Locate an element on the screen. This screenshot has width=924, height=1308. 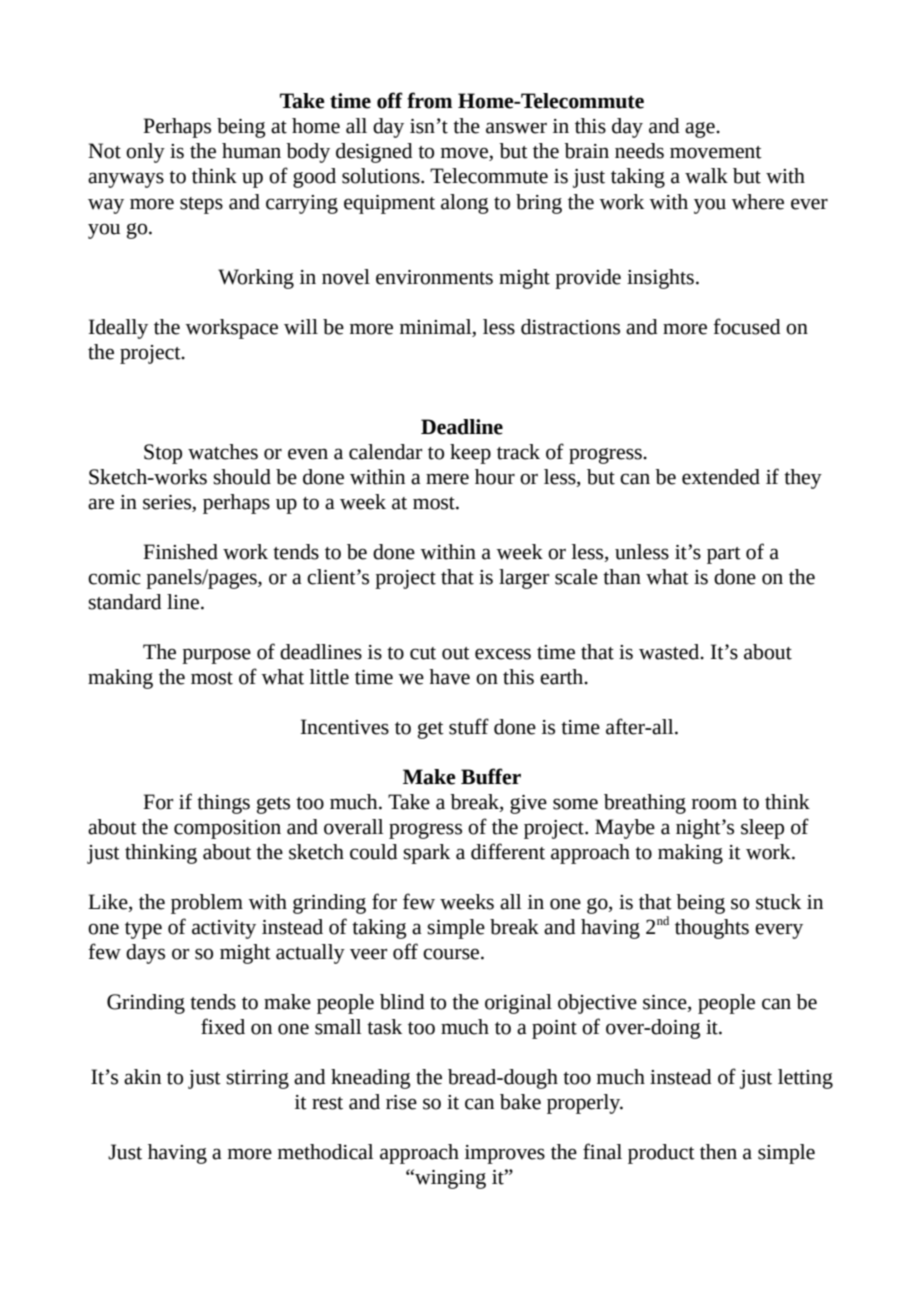
from is located at coordinates (429, 100).
